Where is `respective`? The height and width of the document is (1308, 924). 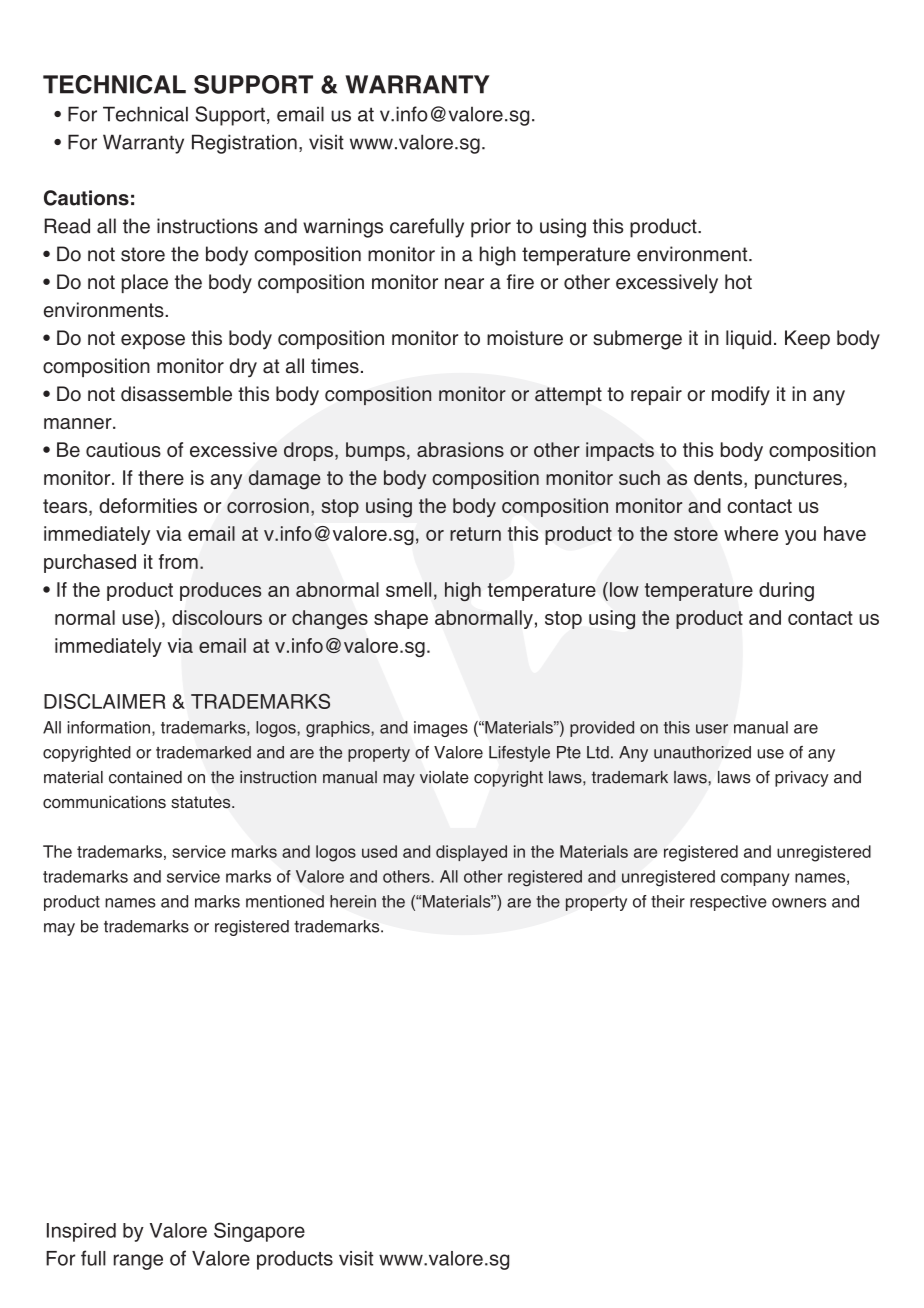
respective is located at coordinates (728, 903).
